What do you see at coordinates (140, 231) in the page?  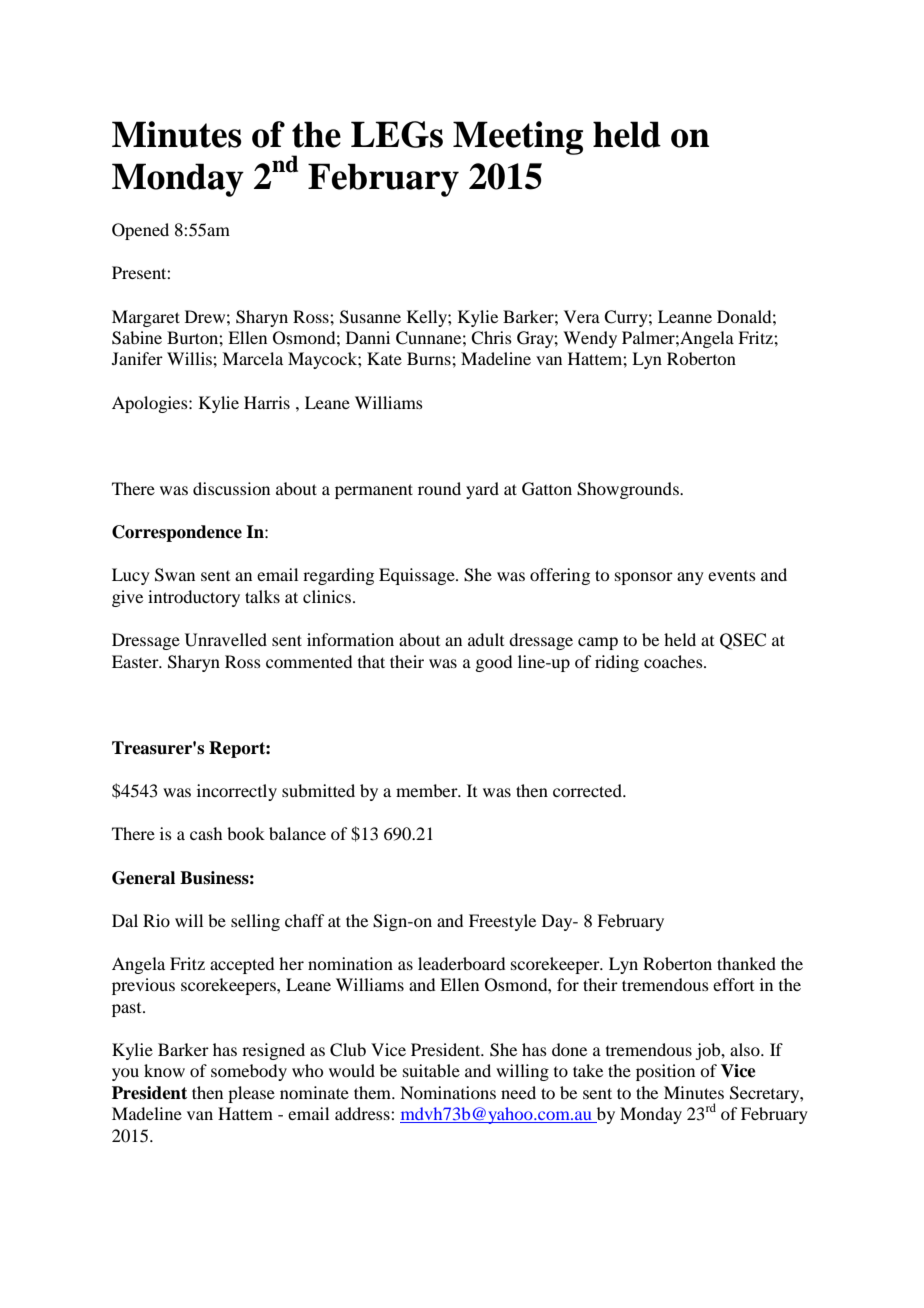 I see `Opened` at bounding box center [140, 231].
